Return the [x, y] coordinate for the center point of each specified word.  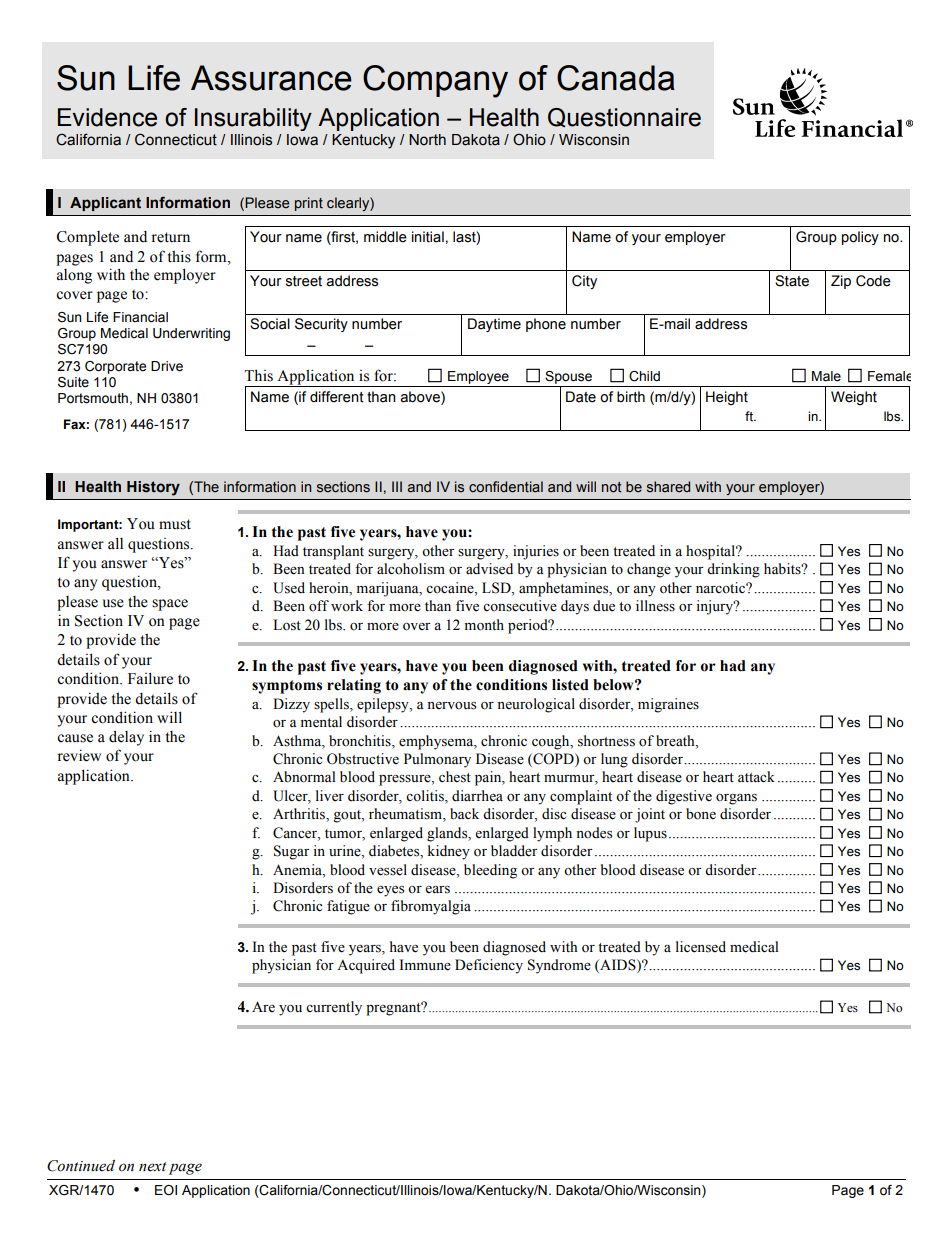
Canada [616, 78]
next [153, 1167]
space [170, 605]
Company [435, 81]
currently [334, 1008]
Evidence [107, 117]
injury [716, 607]
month [484, 625]
